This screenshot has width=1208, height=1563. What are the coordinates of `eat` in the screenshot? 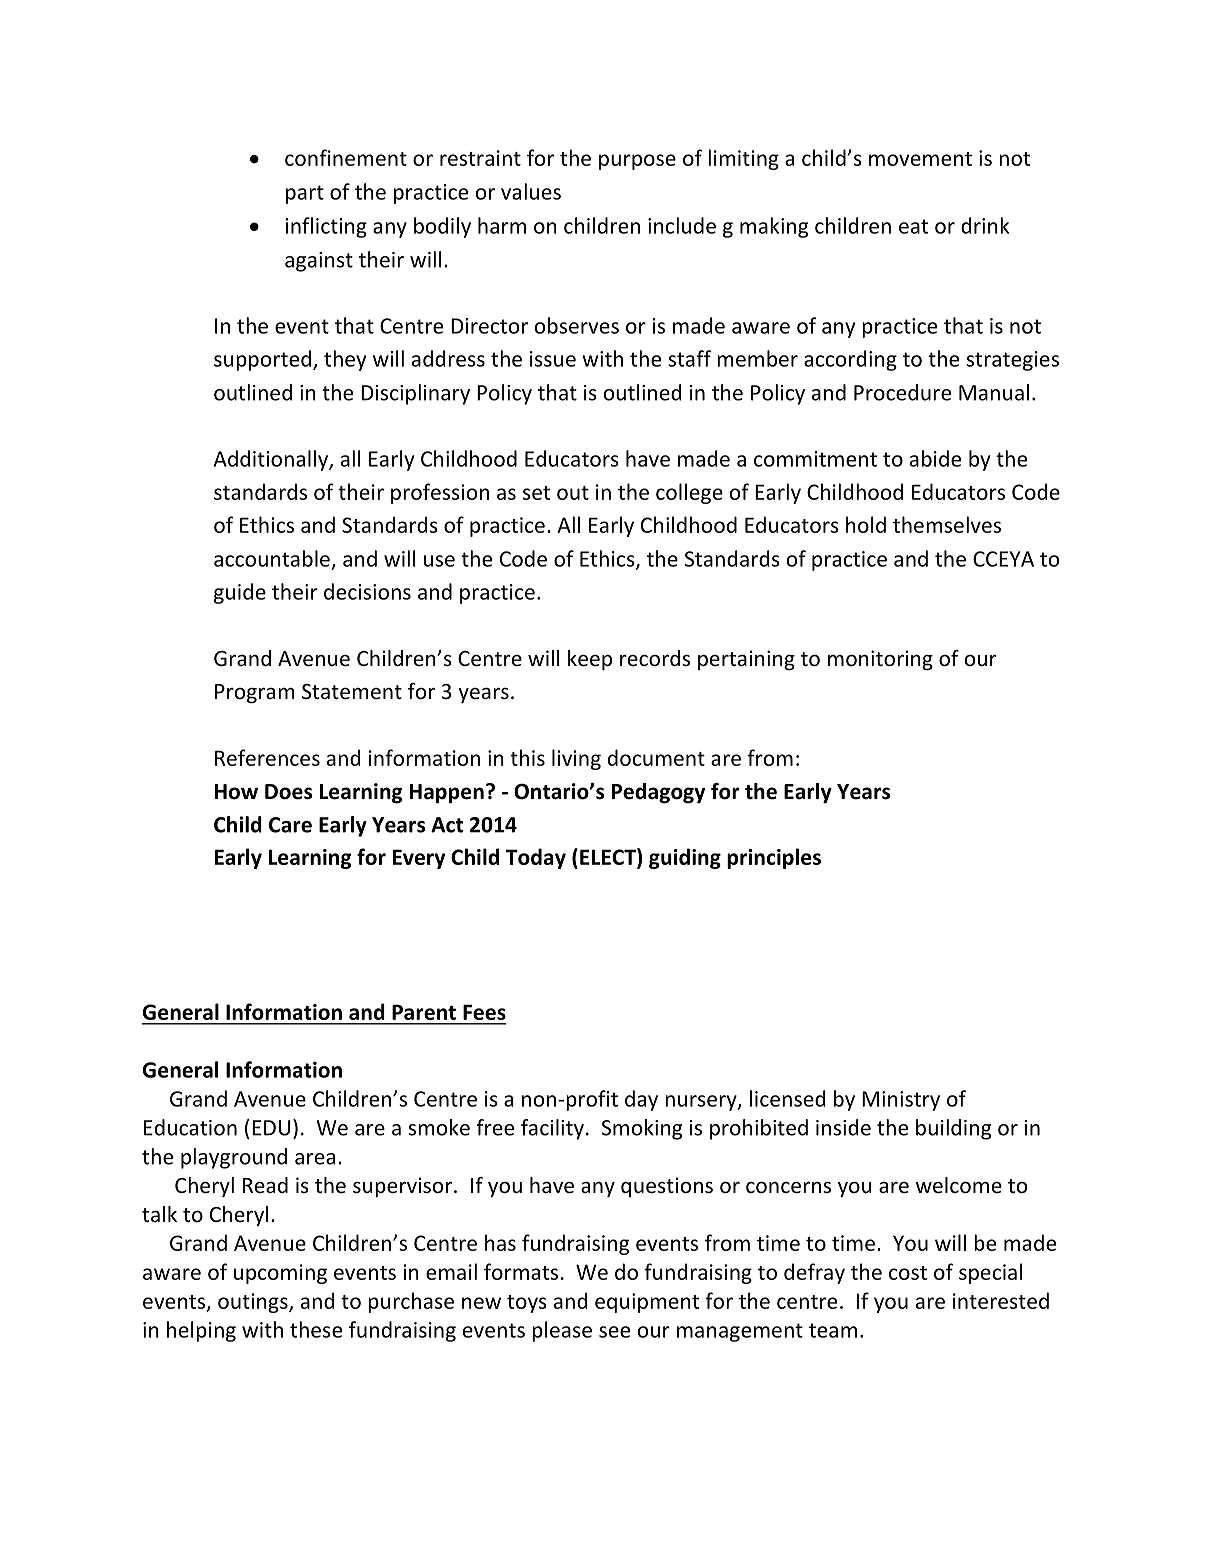 It's located at (913, 226).
